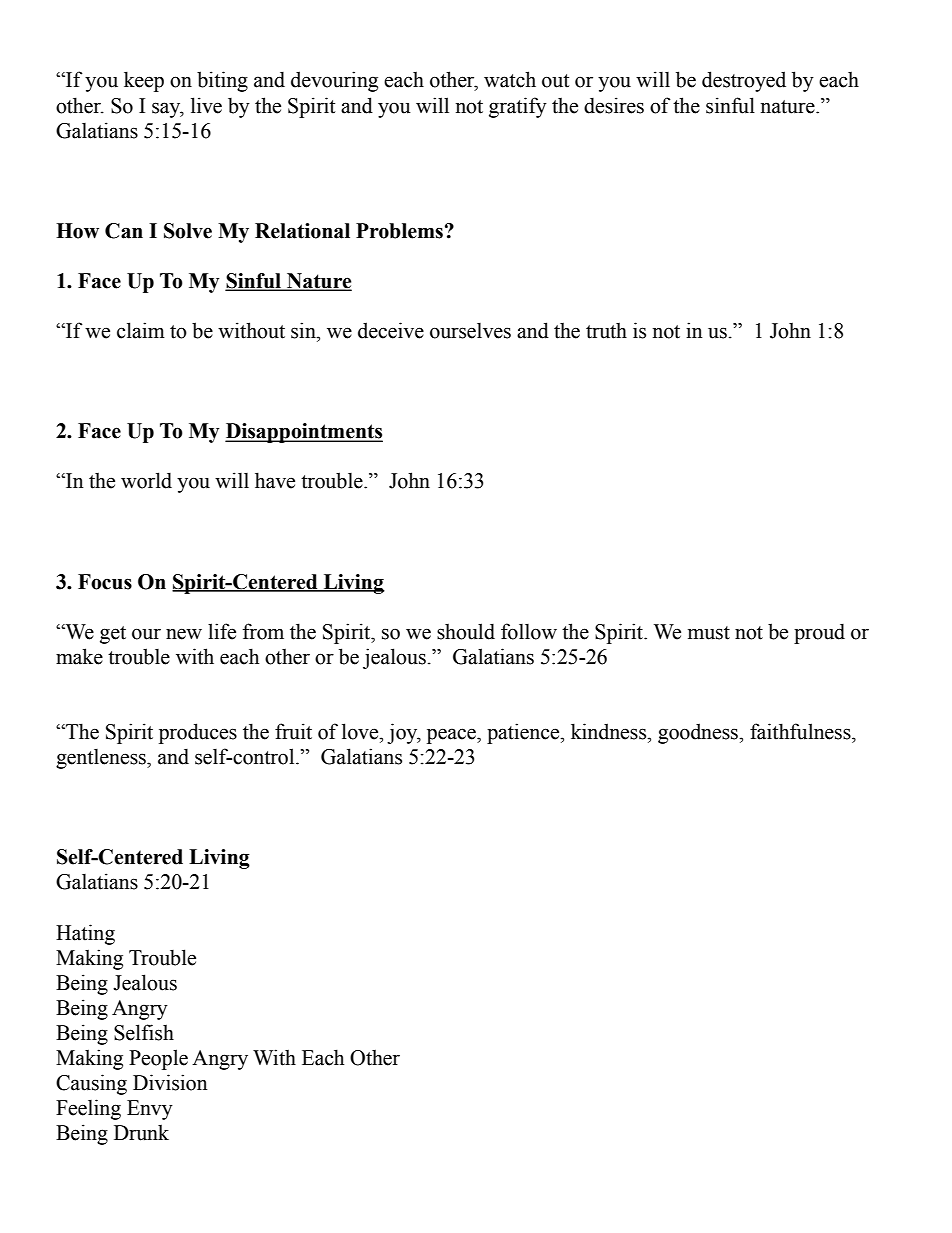  I want to click on live, so click(206, 105).
